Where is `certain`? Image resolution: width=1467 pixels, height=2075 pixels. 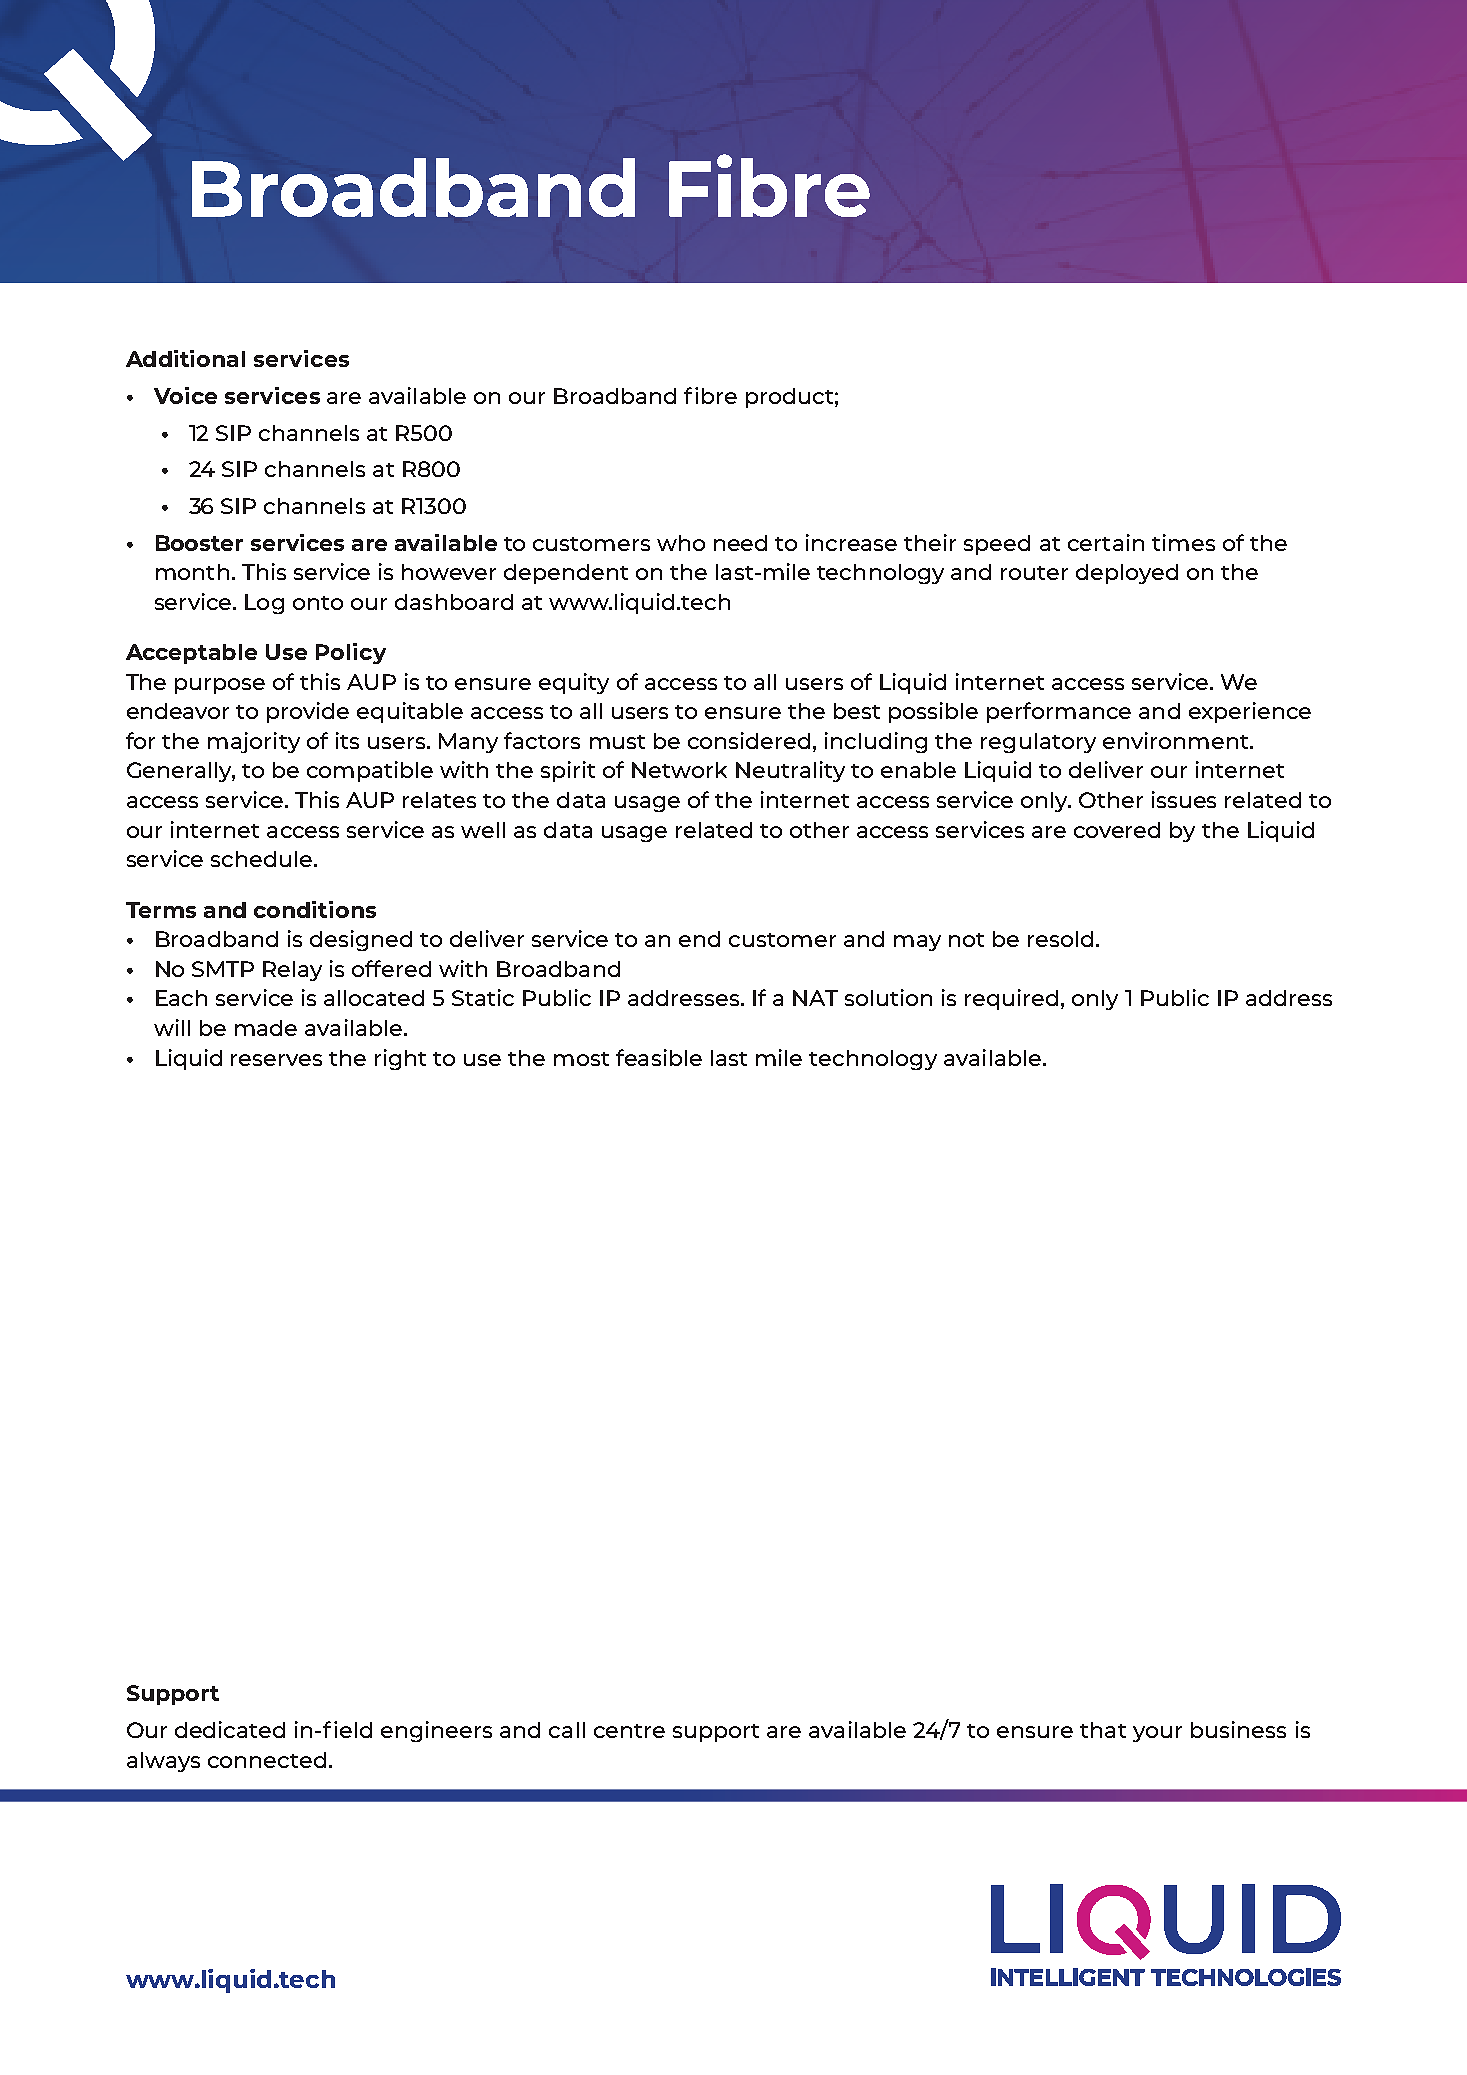
certain is located at coordinates (1106, 542).
